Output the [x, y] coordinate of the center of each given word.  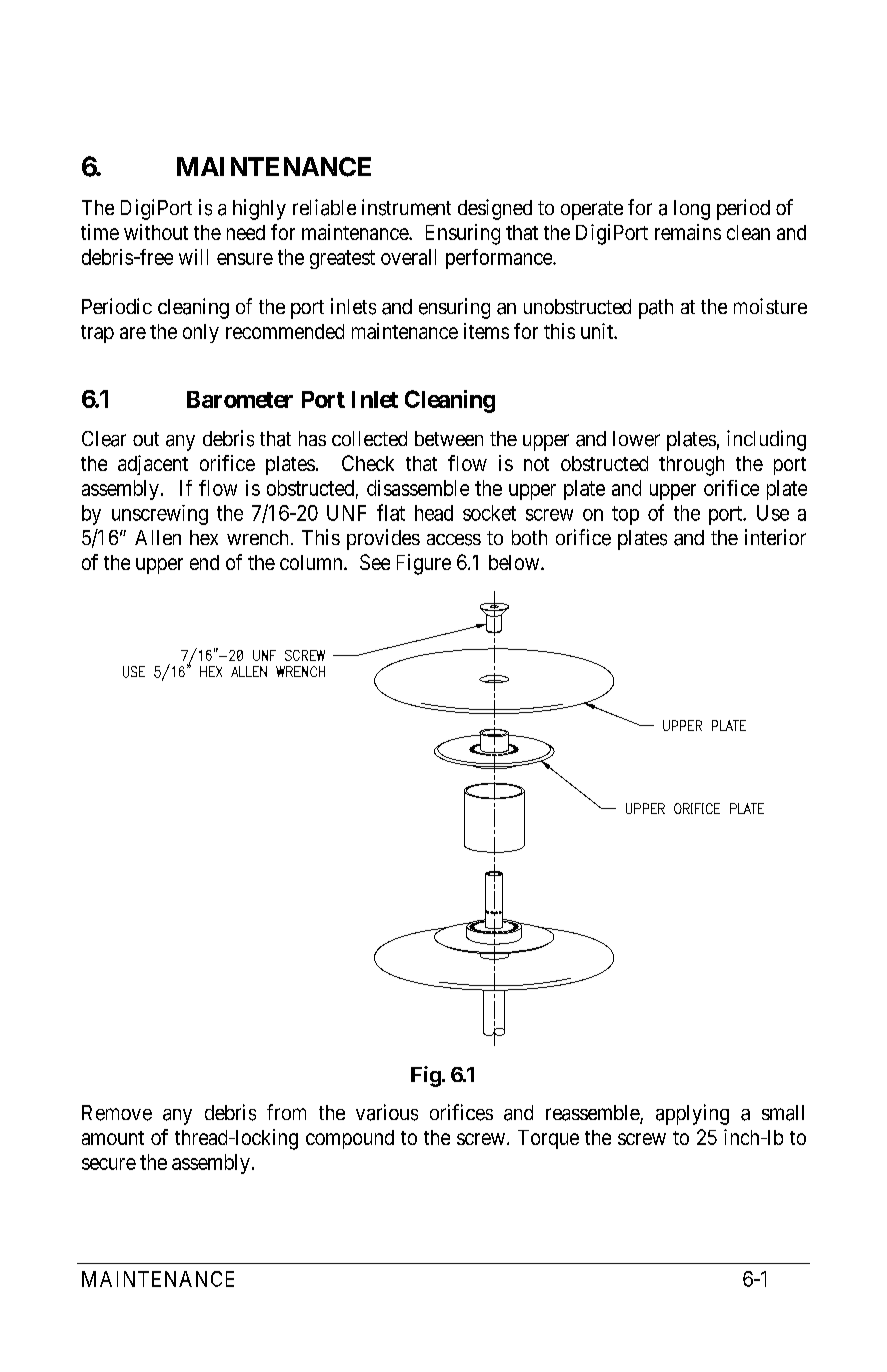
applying [692, 1114]
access [454, 540]
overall [408, 257]
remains [688, 232]
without [156, 232]
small [783, 1113]
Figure [424, 564]
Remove [117, 1113]
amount [113, 1138]
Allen [158, 537]
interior [775, 537]
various [387, 1112]
